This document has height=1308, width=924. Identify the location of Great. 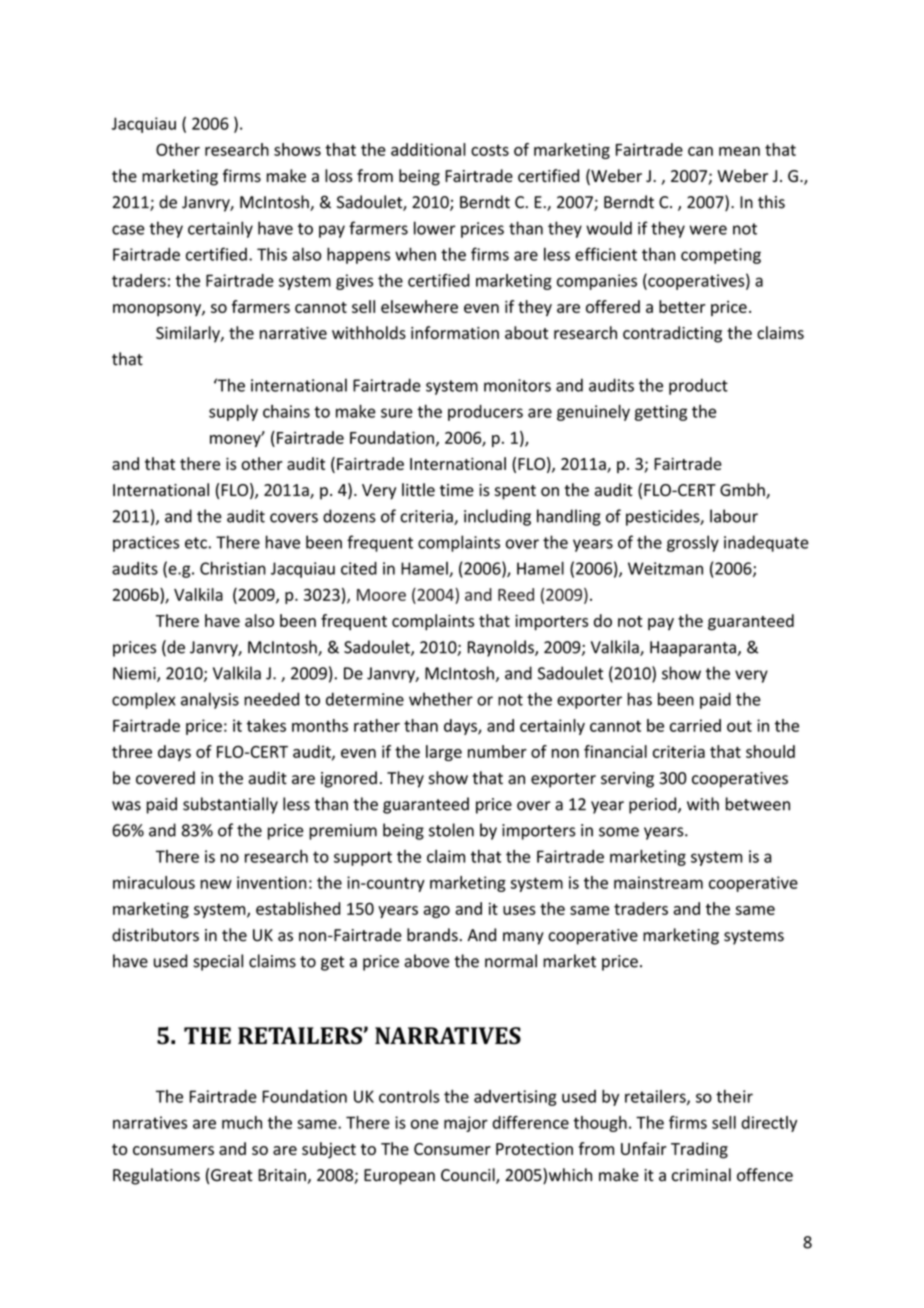
(232, 1175).
